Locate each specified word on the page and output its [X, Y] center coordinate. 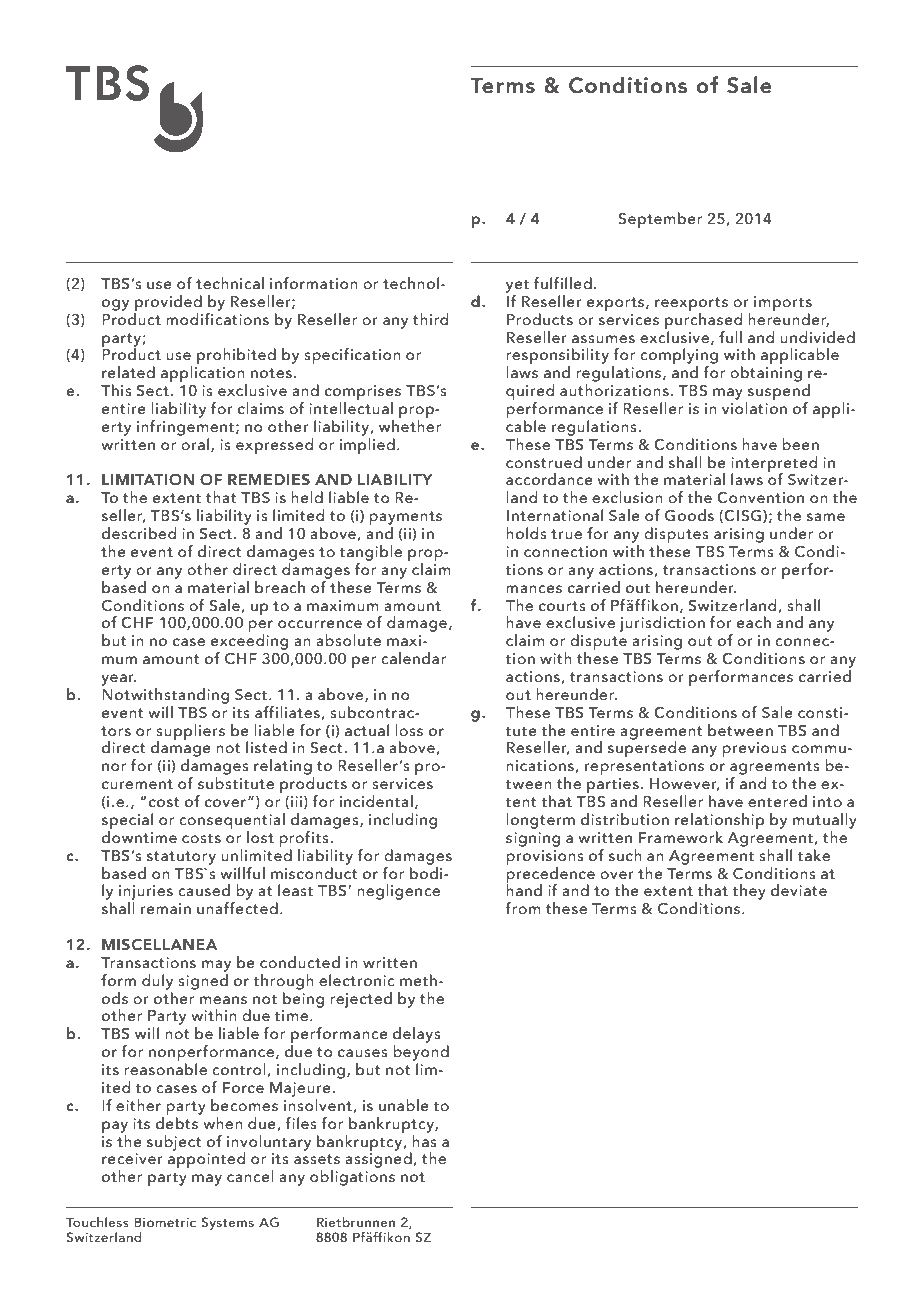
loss [409, 730]
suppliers [190, 733]
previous [754, 750]
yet [517, 286]
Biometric [165, 1222]
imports [783, 305]
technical [230, 283]
